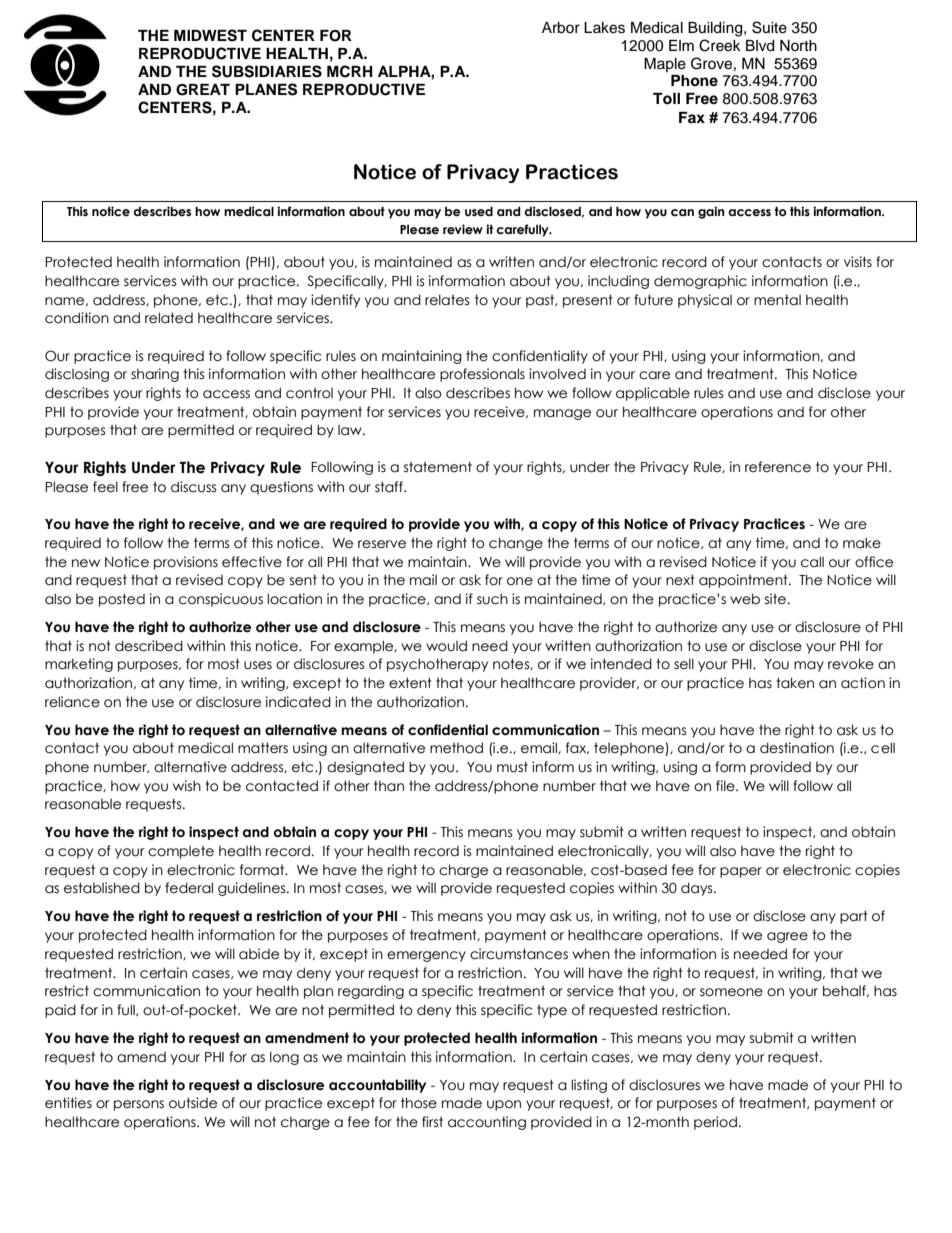 This document has width=952, height=1233. What do you see at coordinates (181, 852) in the document?
I see `complete` at bounding box center [181, 852].
